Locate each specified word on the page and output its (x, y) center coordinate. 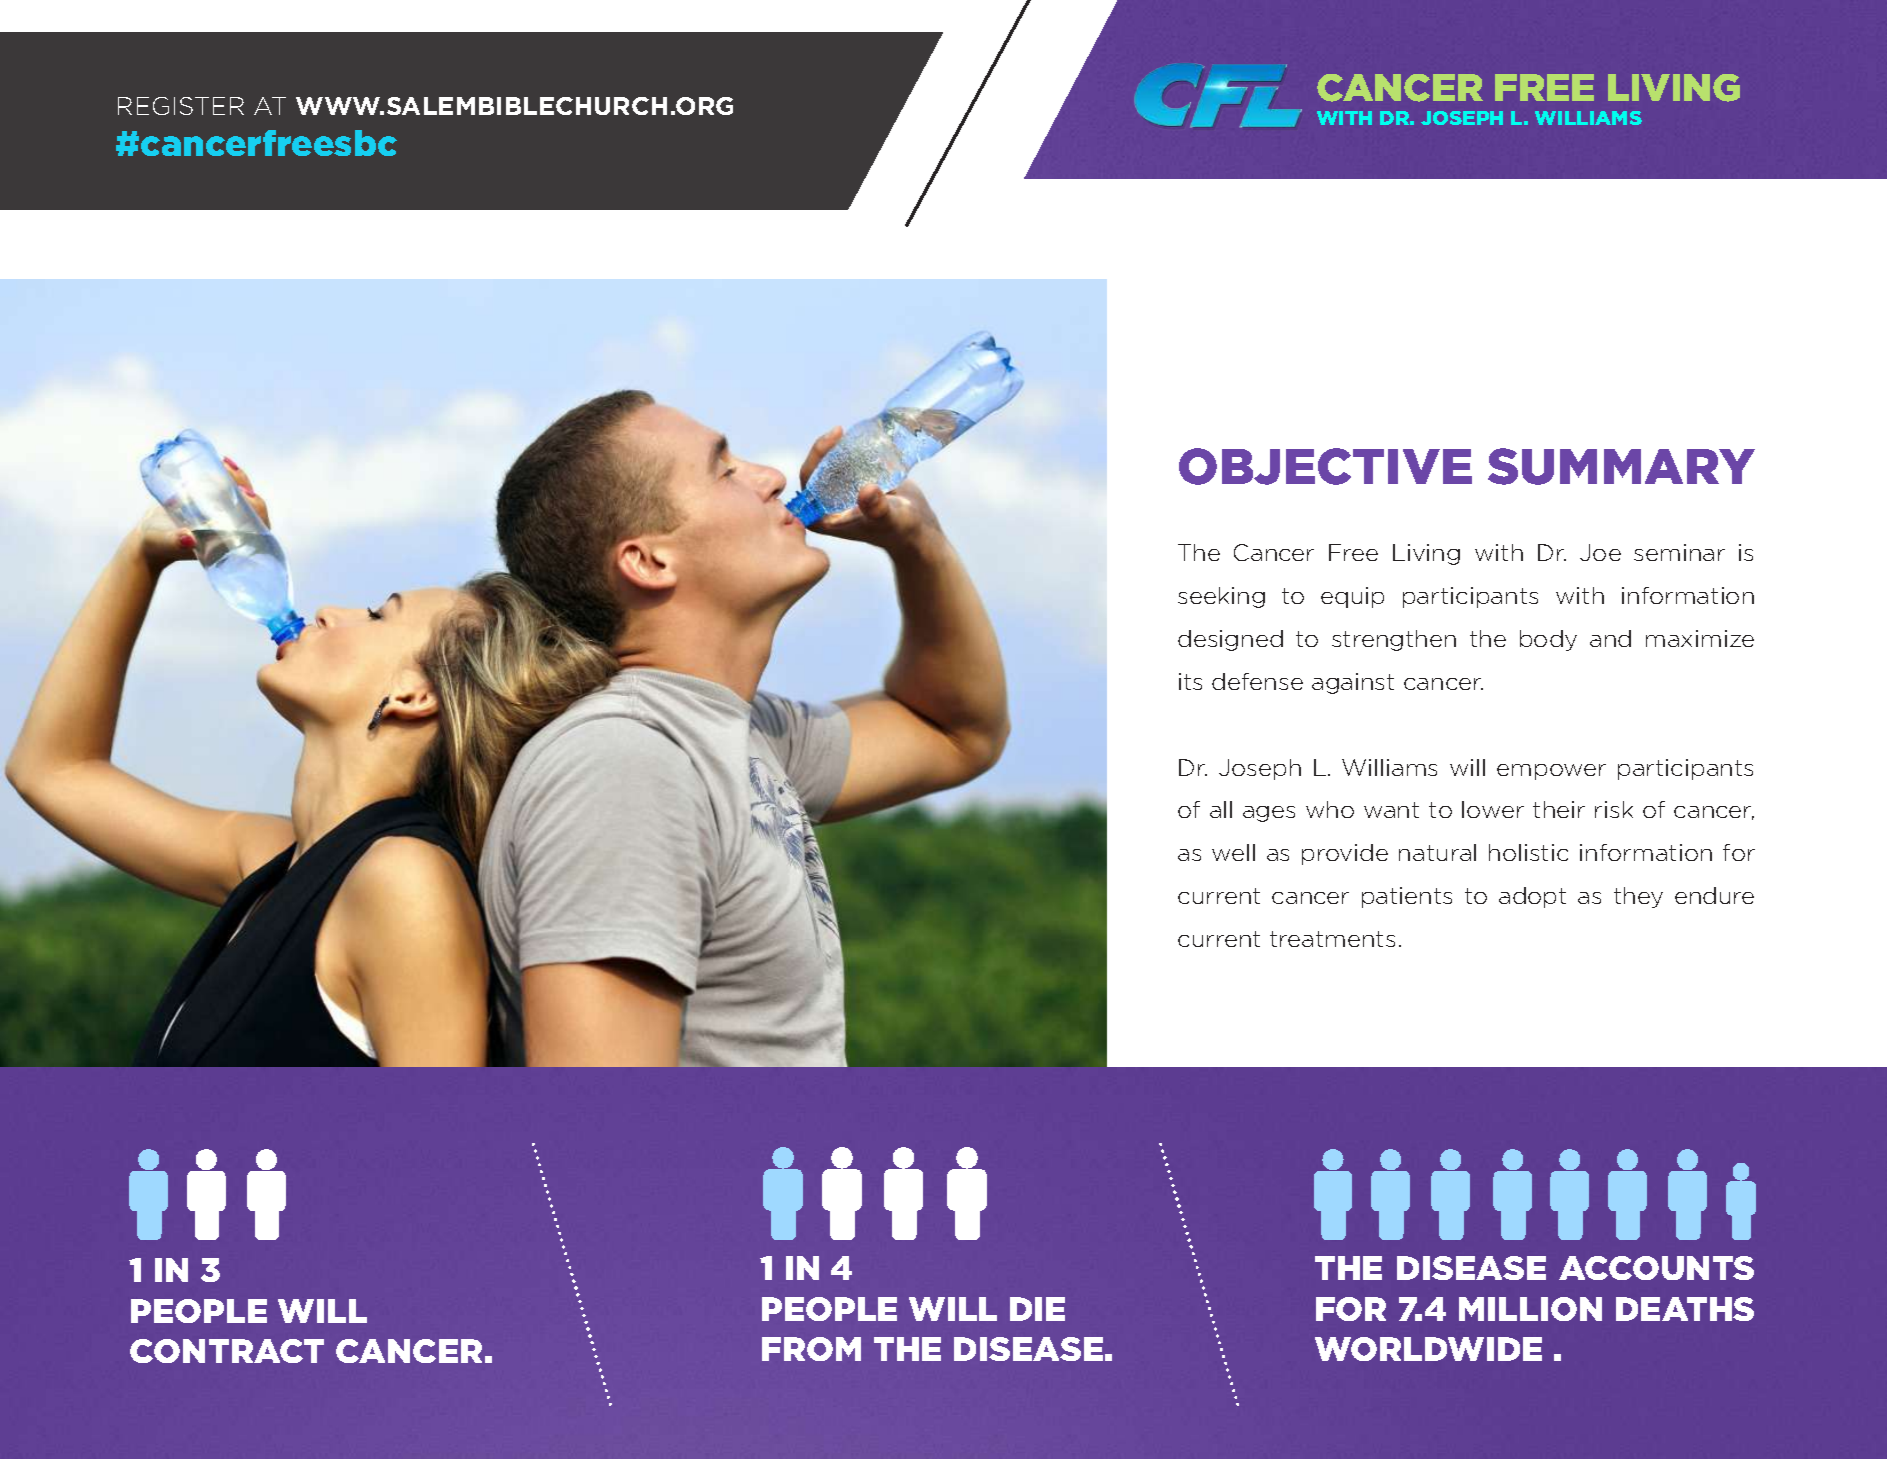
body (1548, 640)
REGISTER (181, 106)
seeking (1221, 597)
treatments (1332, 939)
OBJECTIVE (1325, 466)
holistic (1528, 852)
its (1190, 681)
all (1221, 809)
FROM (811, 1349)
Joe (1600, 552)
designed (1230, 640)
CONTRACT (227, 1351)
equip (1352, 597)
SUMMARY (1621, 466)
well (1233, 852)
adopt (1532, 897)
